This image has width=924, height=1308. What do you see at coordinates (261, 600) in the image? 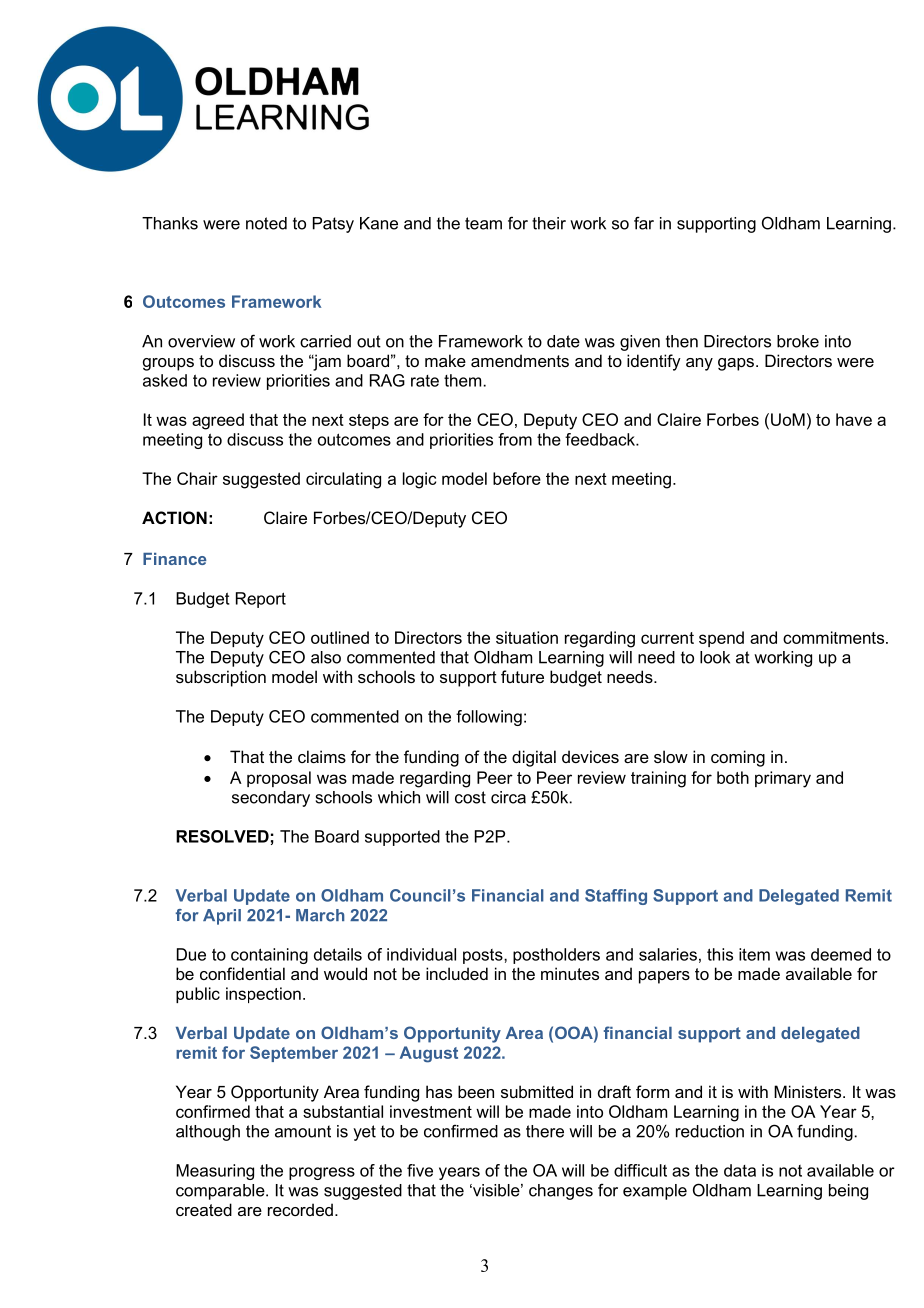
I see `Report` at bounding box center [261, 600].
